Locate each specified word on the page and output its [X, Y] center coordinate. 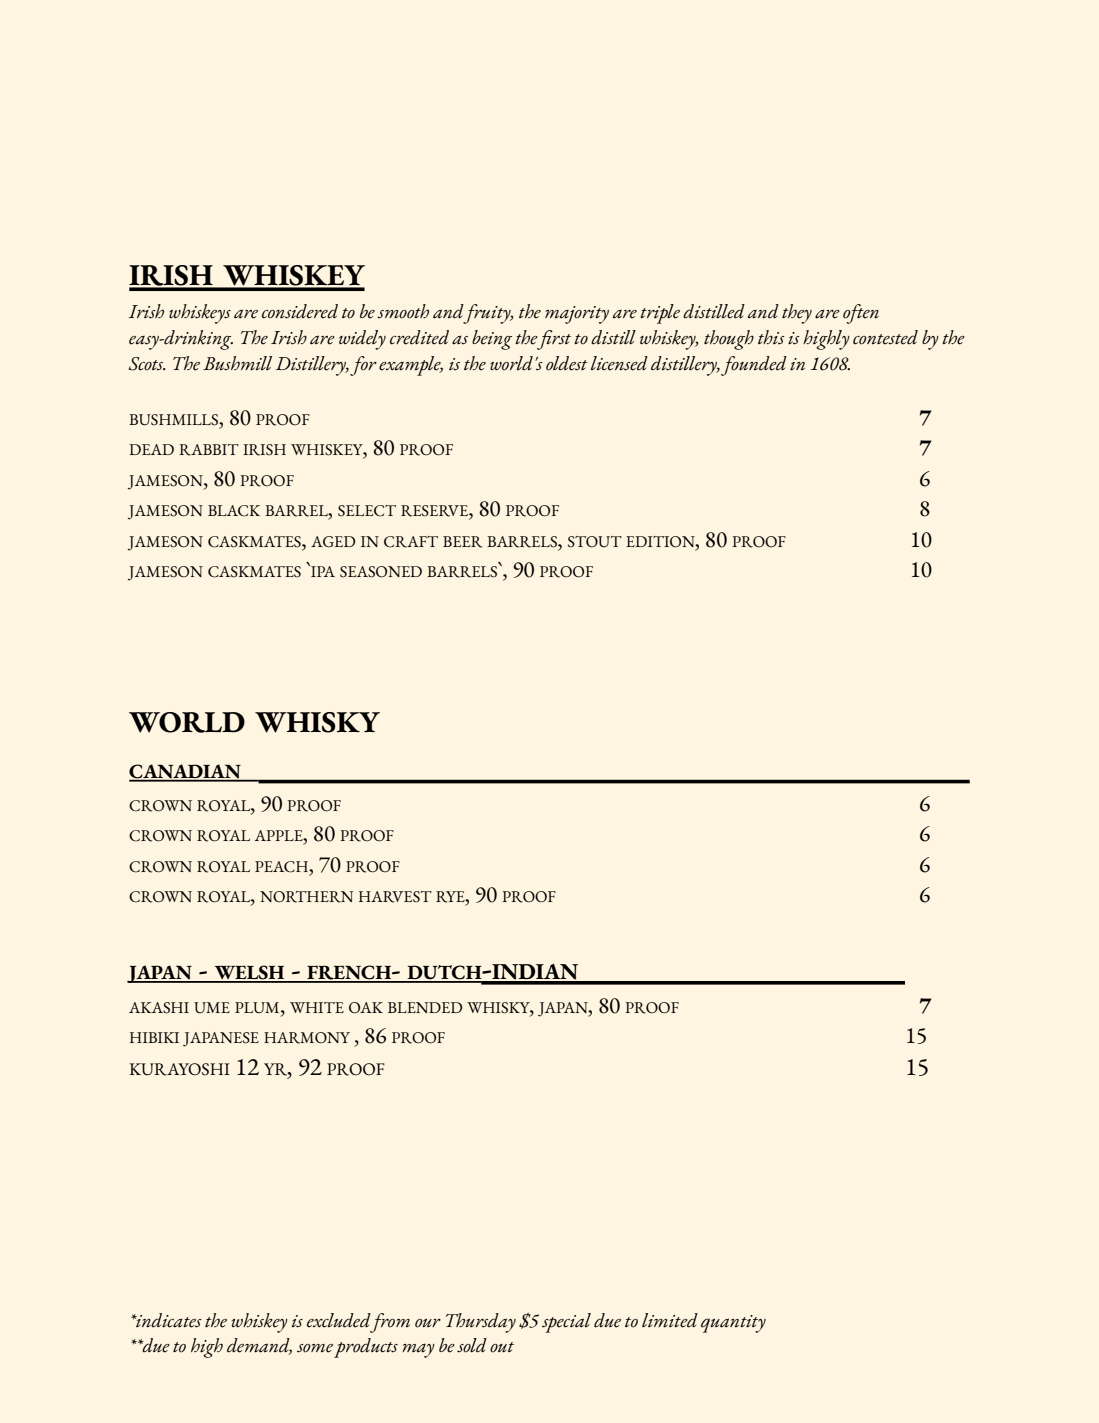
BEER [462, 542]
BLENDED [425, 1007]
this [771, 337]
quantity [733, 1324]
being [492, 340]
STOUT [595, 542]
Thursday [481, 1323]
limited [670, 1320]
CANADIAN [186, 772]
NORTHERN [307, 897]
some [315, 1348]
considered [300, 311]
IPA [322, 570]
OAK [366, 1008]
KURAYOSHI [179, 1069]
